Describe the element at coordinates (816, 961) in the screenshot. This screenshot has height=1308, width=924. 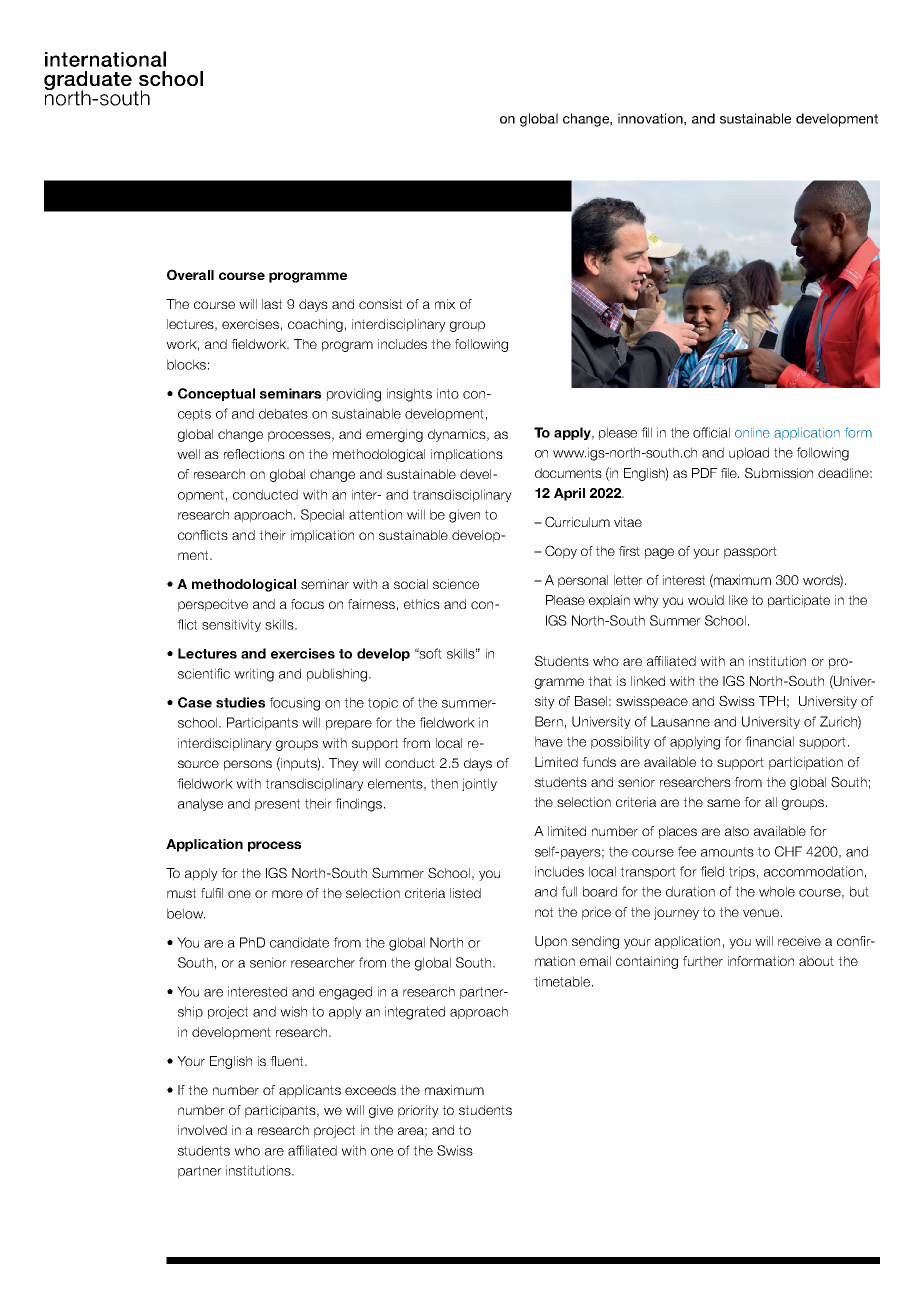
I see `about` at that location.
